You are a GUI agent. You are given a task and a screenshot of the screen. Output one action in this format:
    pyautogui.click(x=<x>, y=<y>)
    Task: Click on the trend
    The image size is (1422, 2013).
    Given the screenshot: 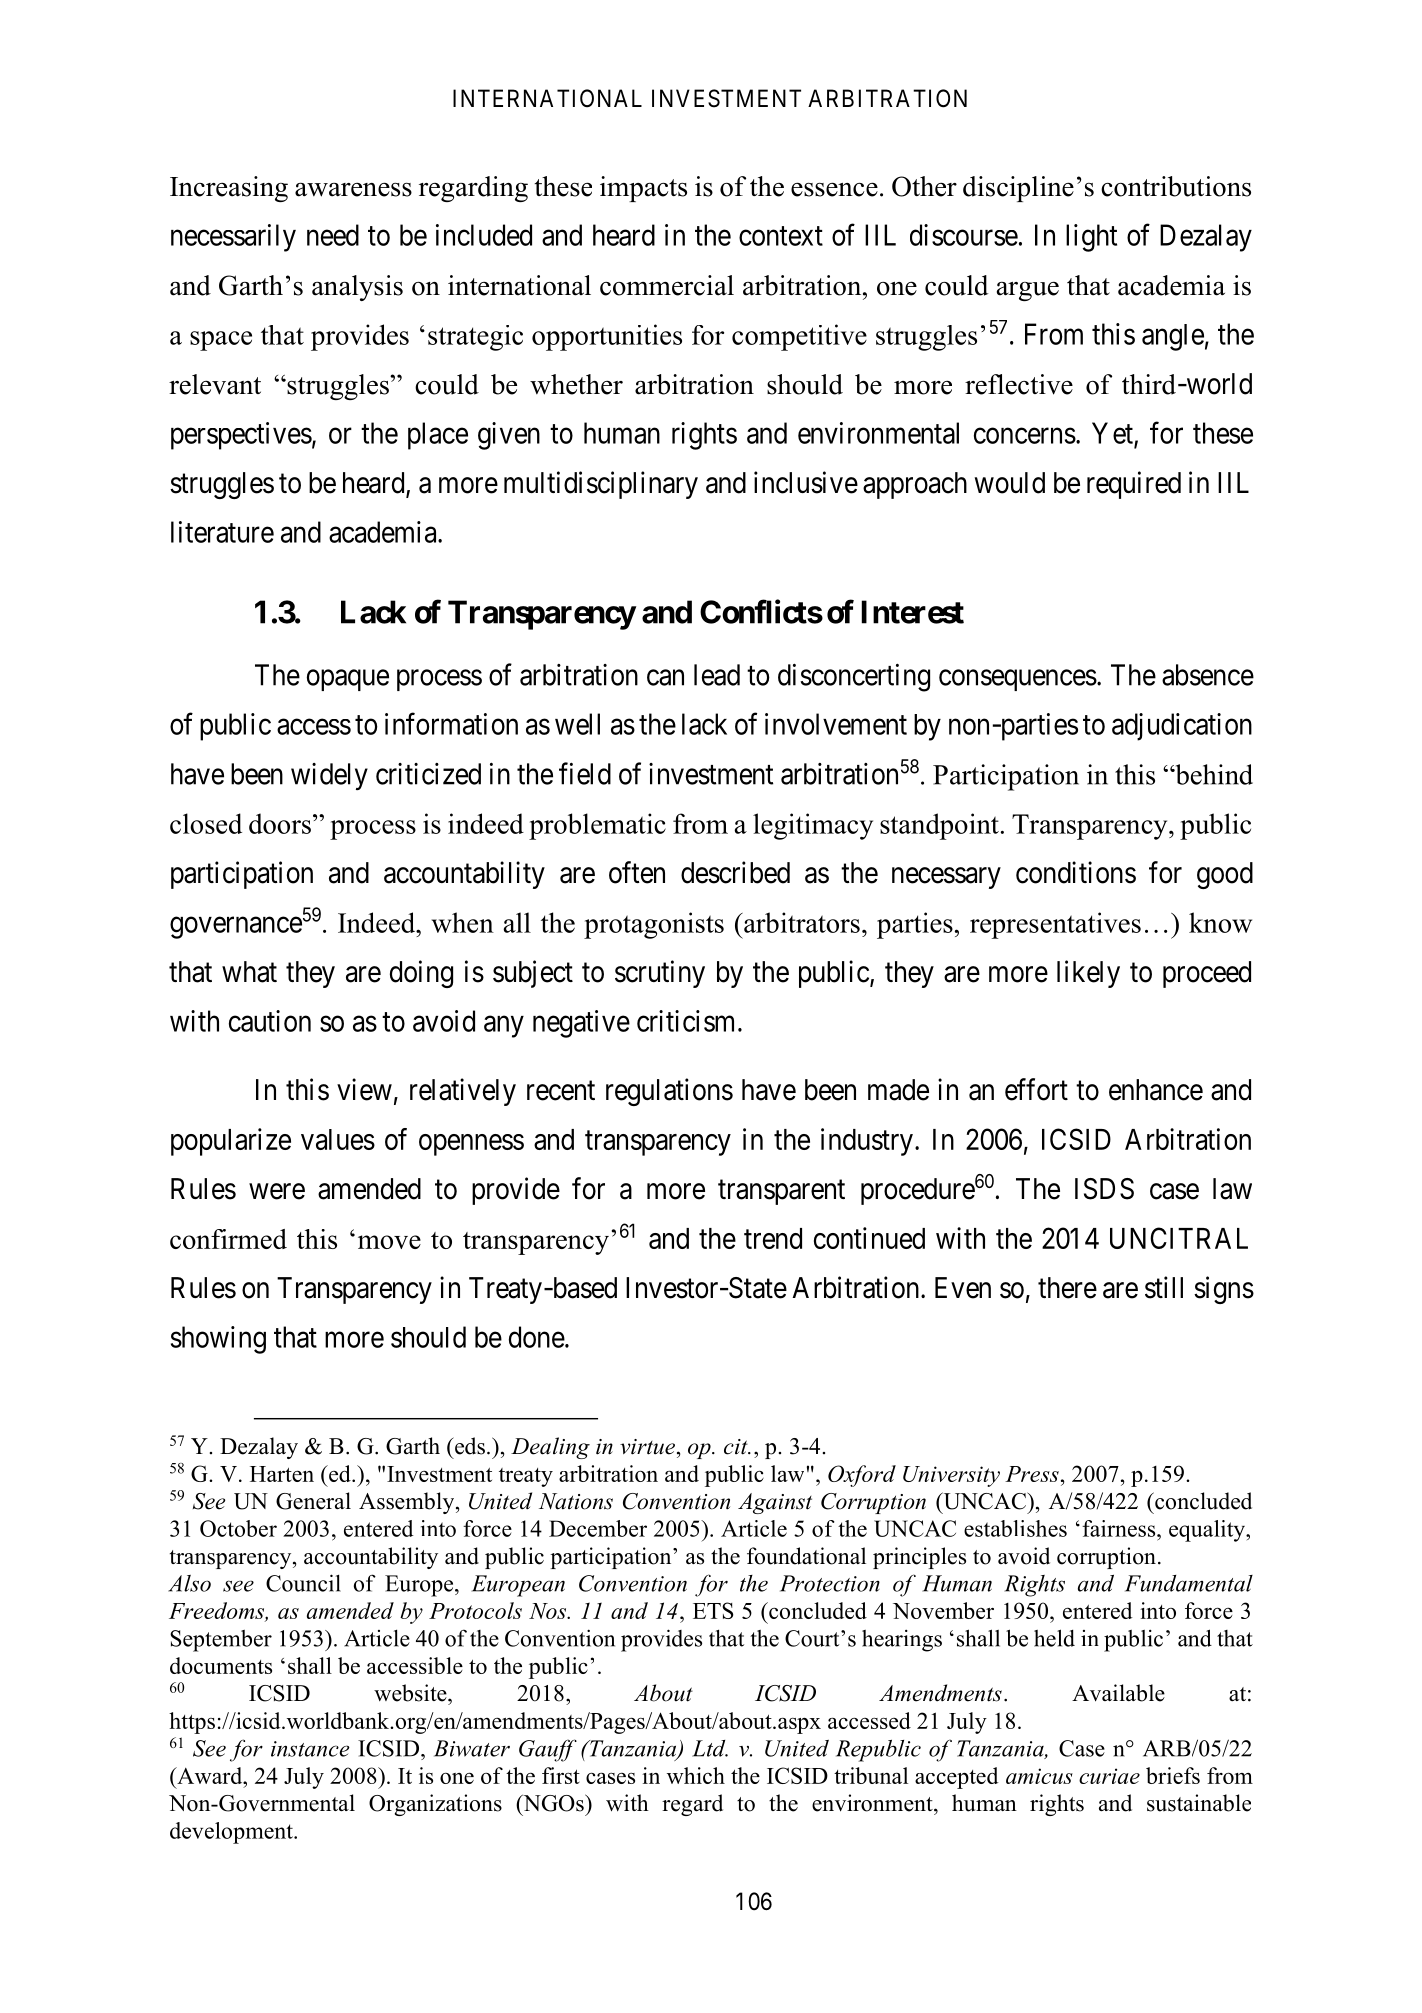 What is the action you would take?
    pyautogui.click(x=773, y=1238)
